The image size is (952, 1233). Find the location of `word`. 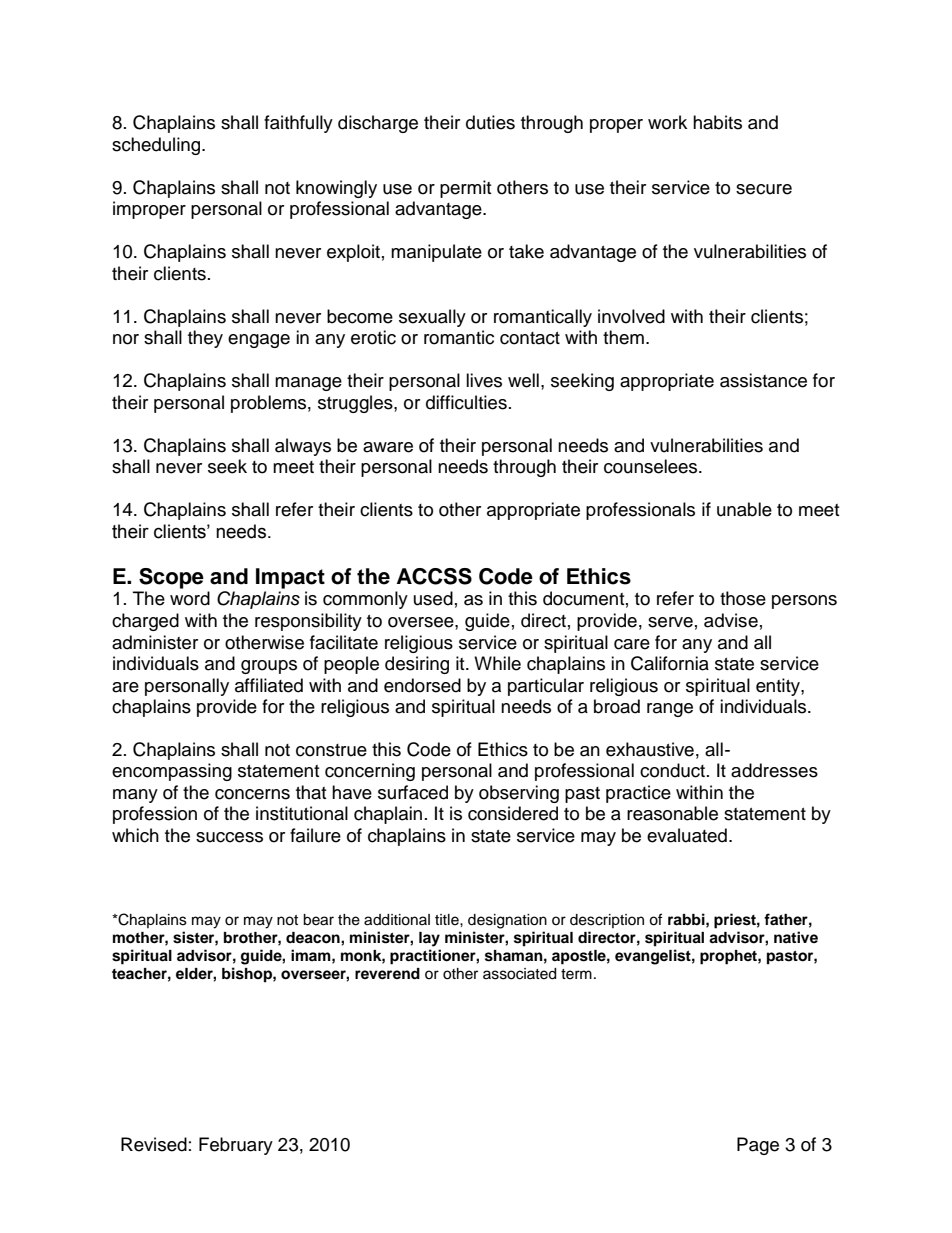

word is located at coordinates (190, 598).
